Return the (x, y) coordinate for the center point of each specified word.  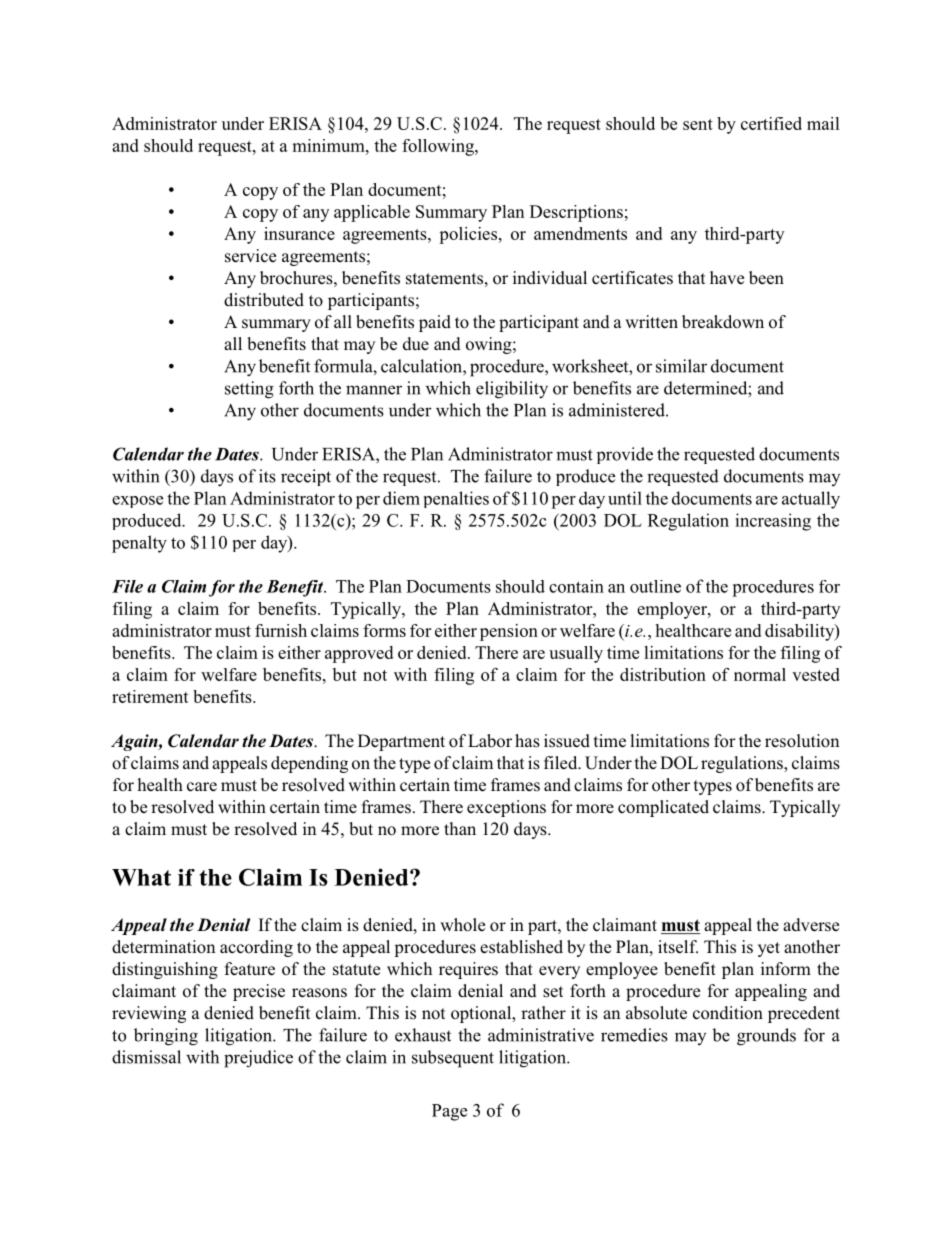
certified (771, 123)
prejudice (258, 1059)
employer (673, 610)
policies (468, 235)
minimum (329, 145)
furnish (281, 630)
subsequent (453, 1059)
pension (509, 632)
